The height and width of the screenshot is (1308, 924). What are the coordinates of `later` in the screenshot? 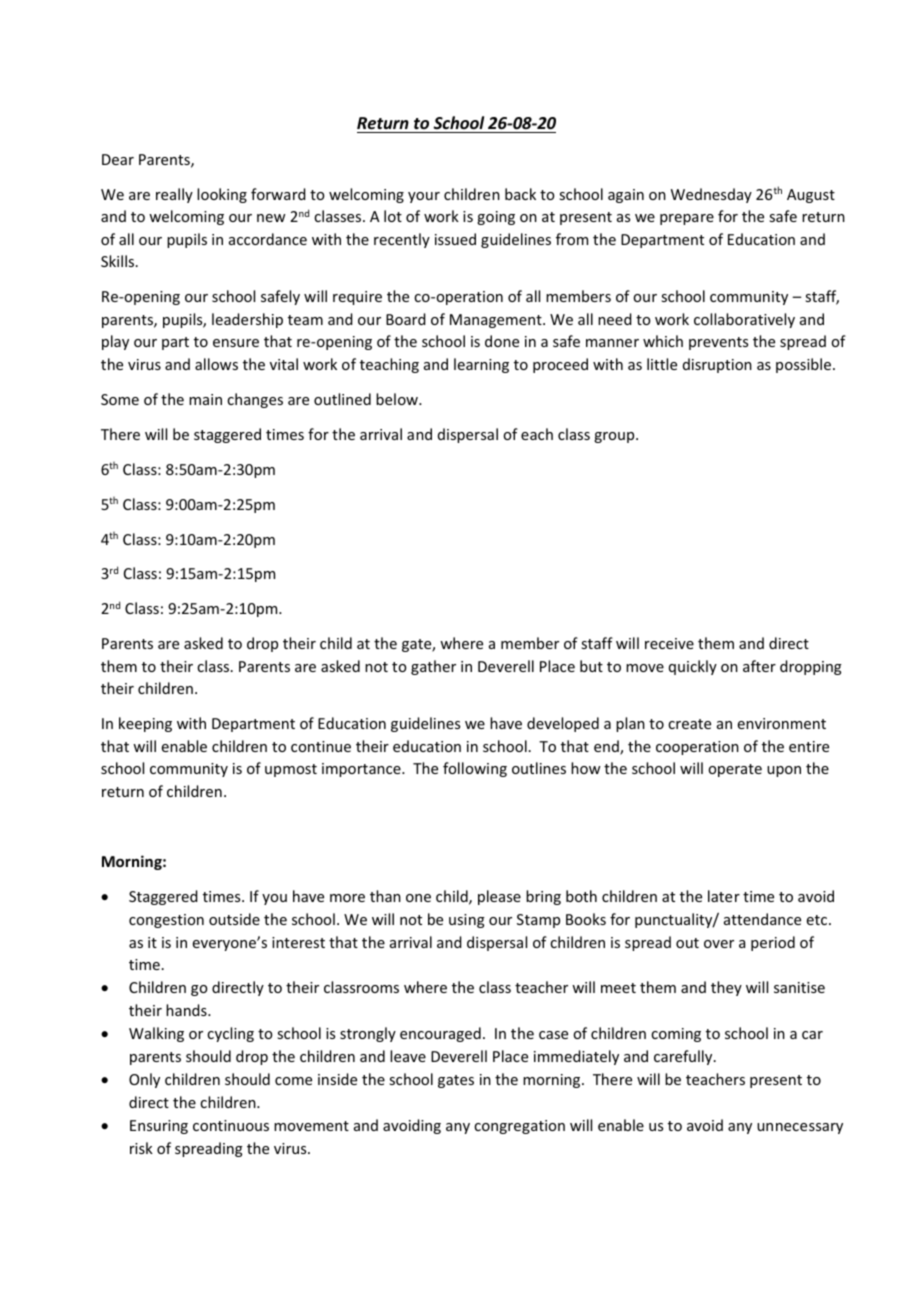 It's located at (724, 896).
